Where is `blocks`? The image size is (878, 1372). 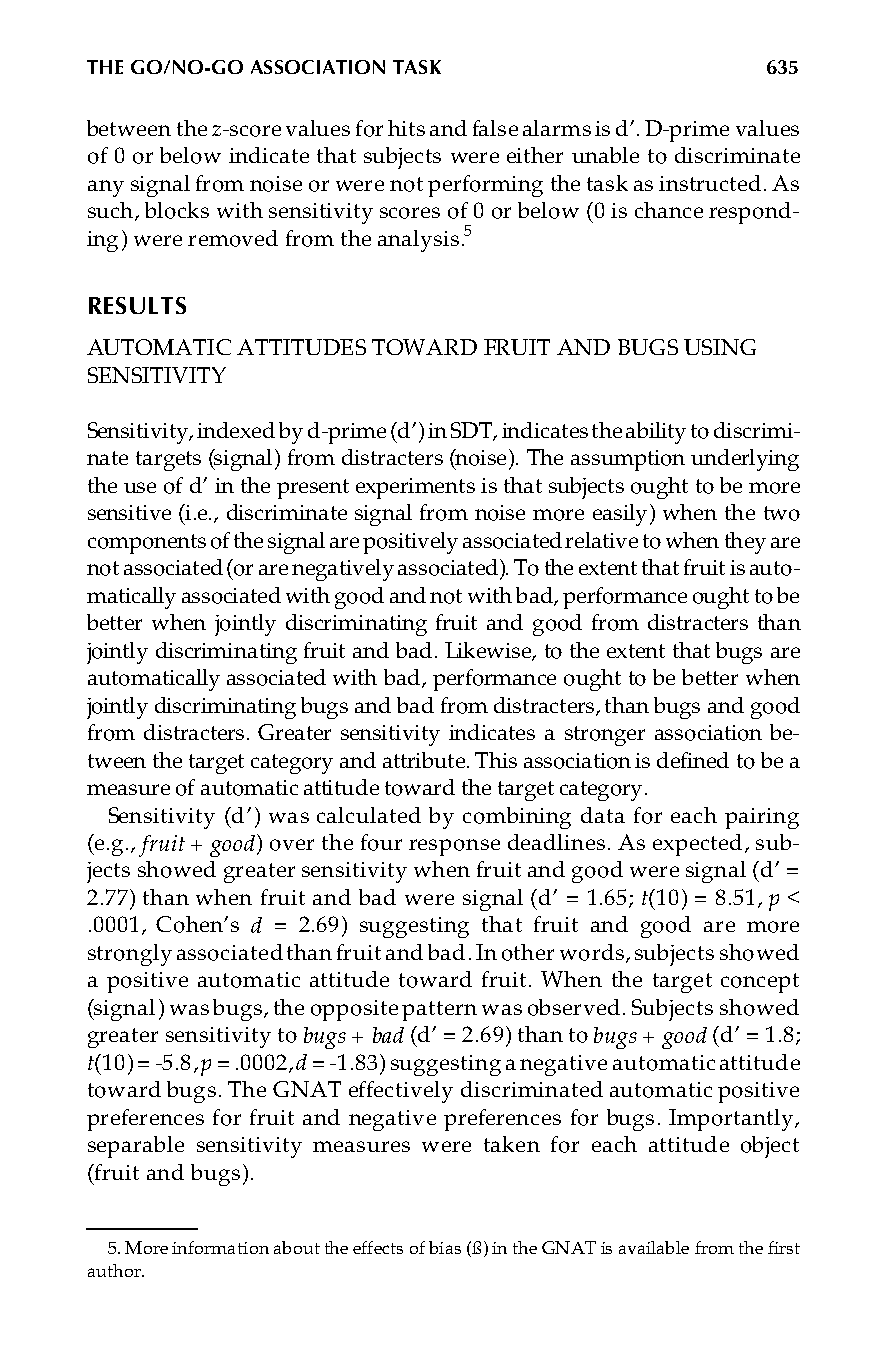
blocks is located at coordinates (177, 210).
